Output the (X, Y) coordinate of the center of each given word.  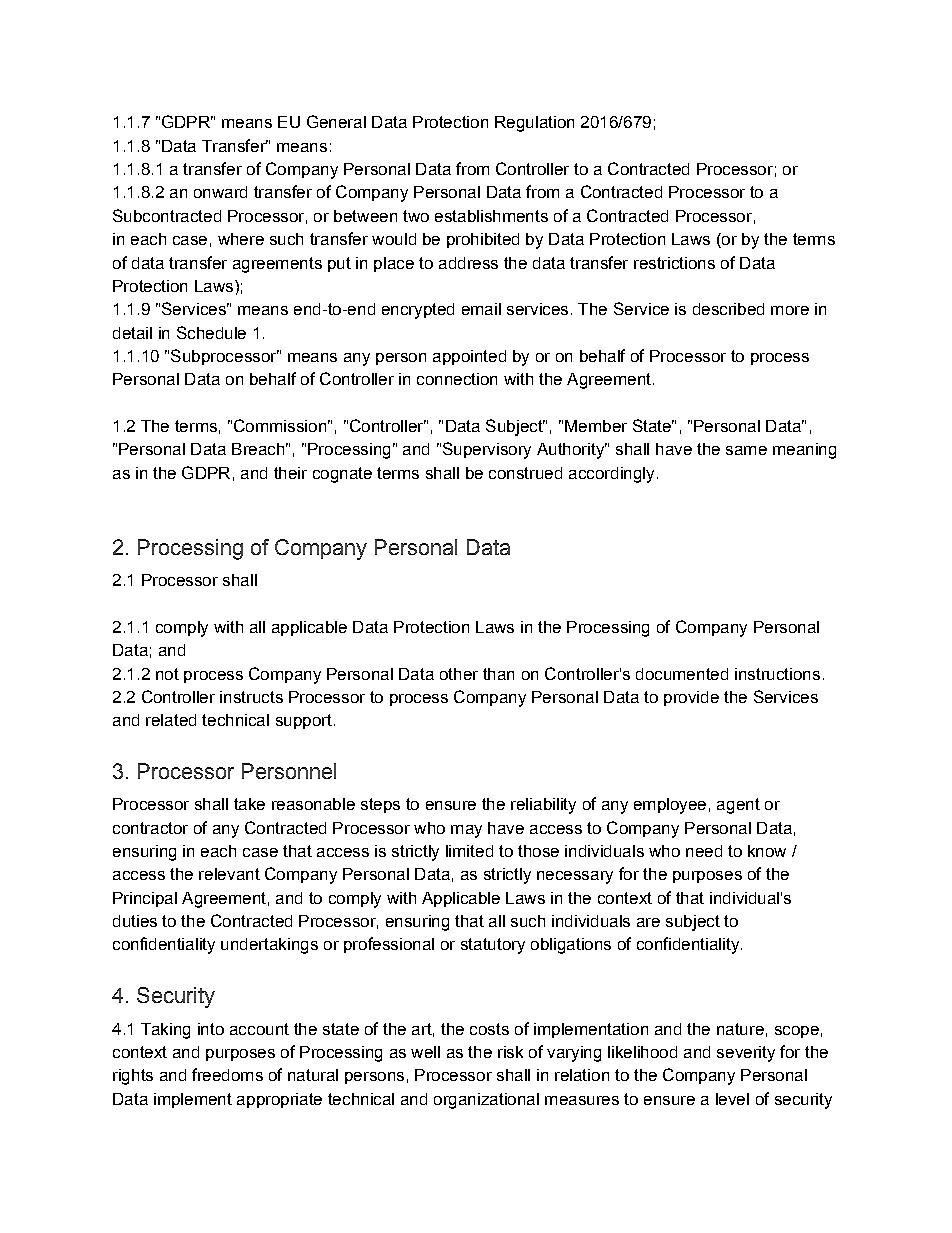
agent (738, 806)
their (290, 473)
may (466, 831)
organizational (486, 1101)
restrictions (674, 263)
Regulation (534, 124)
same (746, 450)
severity (746, 1054)
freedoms (227, 1074)
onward (220, 192)
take (249, 804)
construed (525, 473)
